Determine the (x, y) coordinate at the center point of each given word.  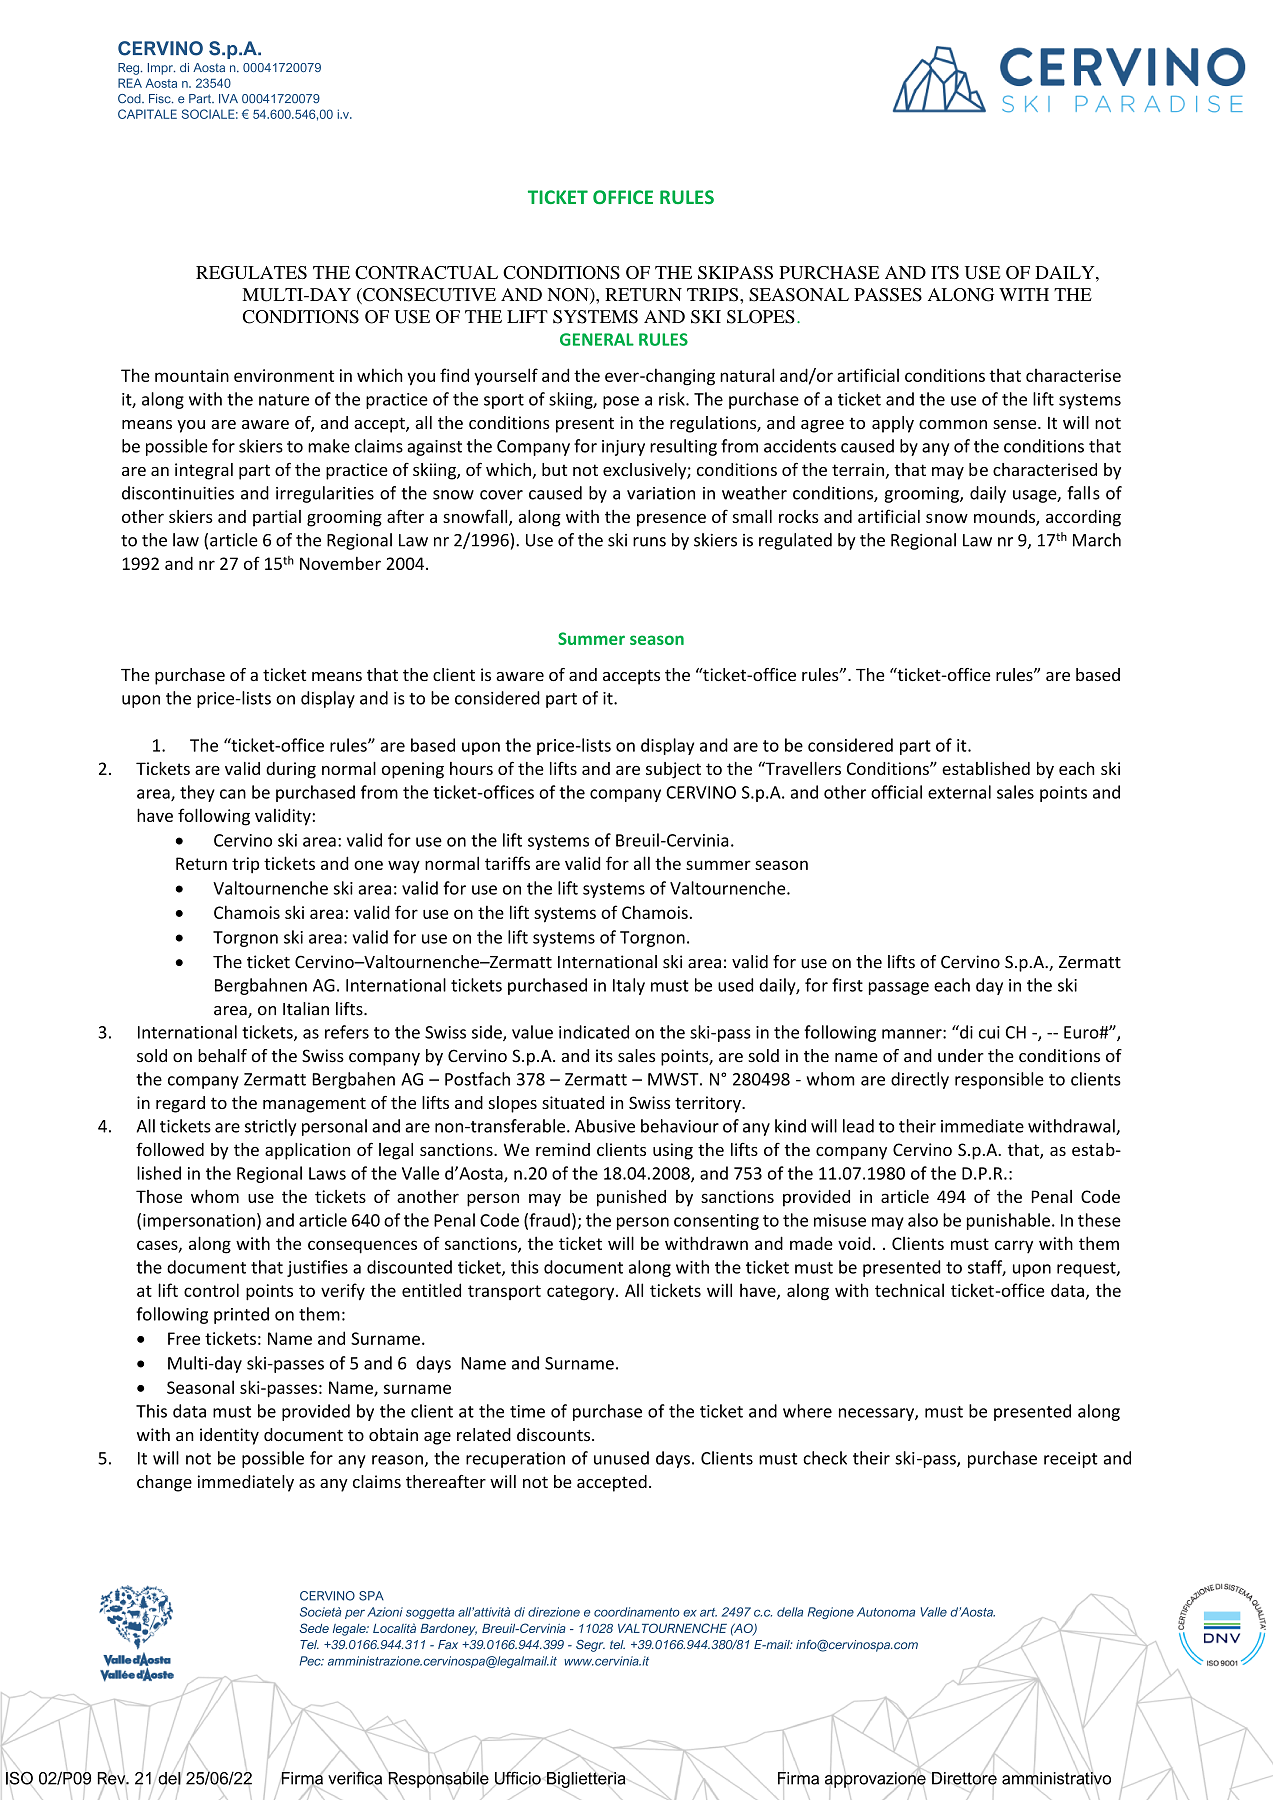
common (953, 424)
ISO (19, 1778)
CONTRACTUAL (426, 272)
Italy (629, 986)
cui (989, 1032)
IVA (228, 98)
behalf (222, 1056)
